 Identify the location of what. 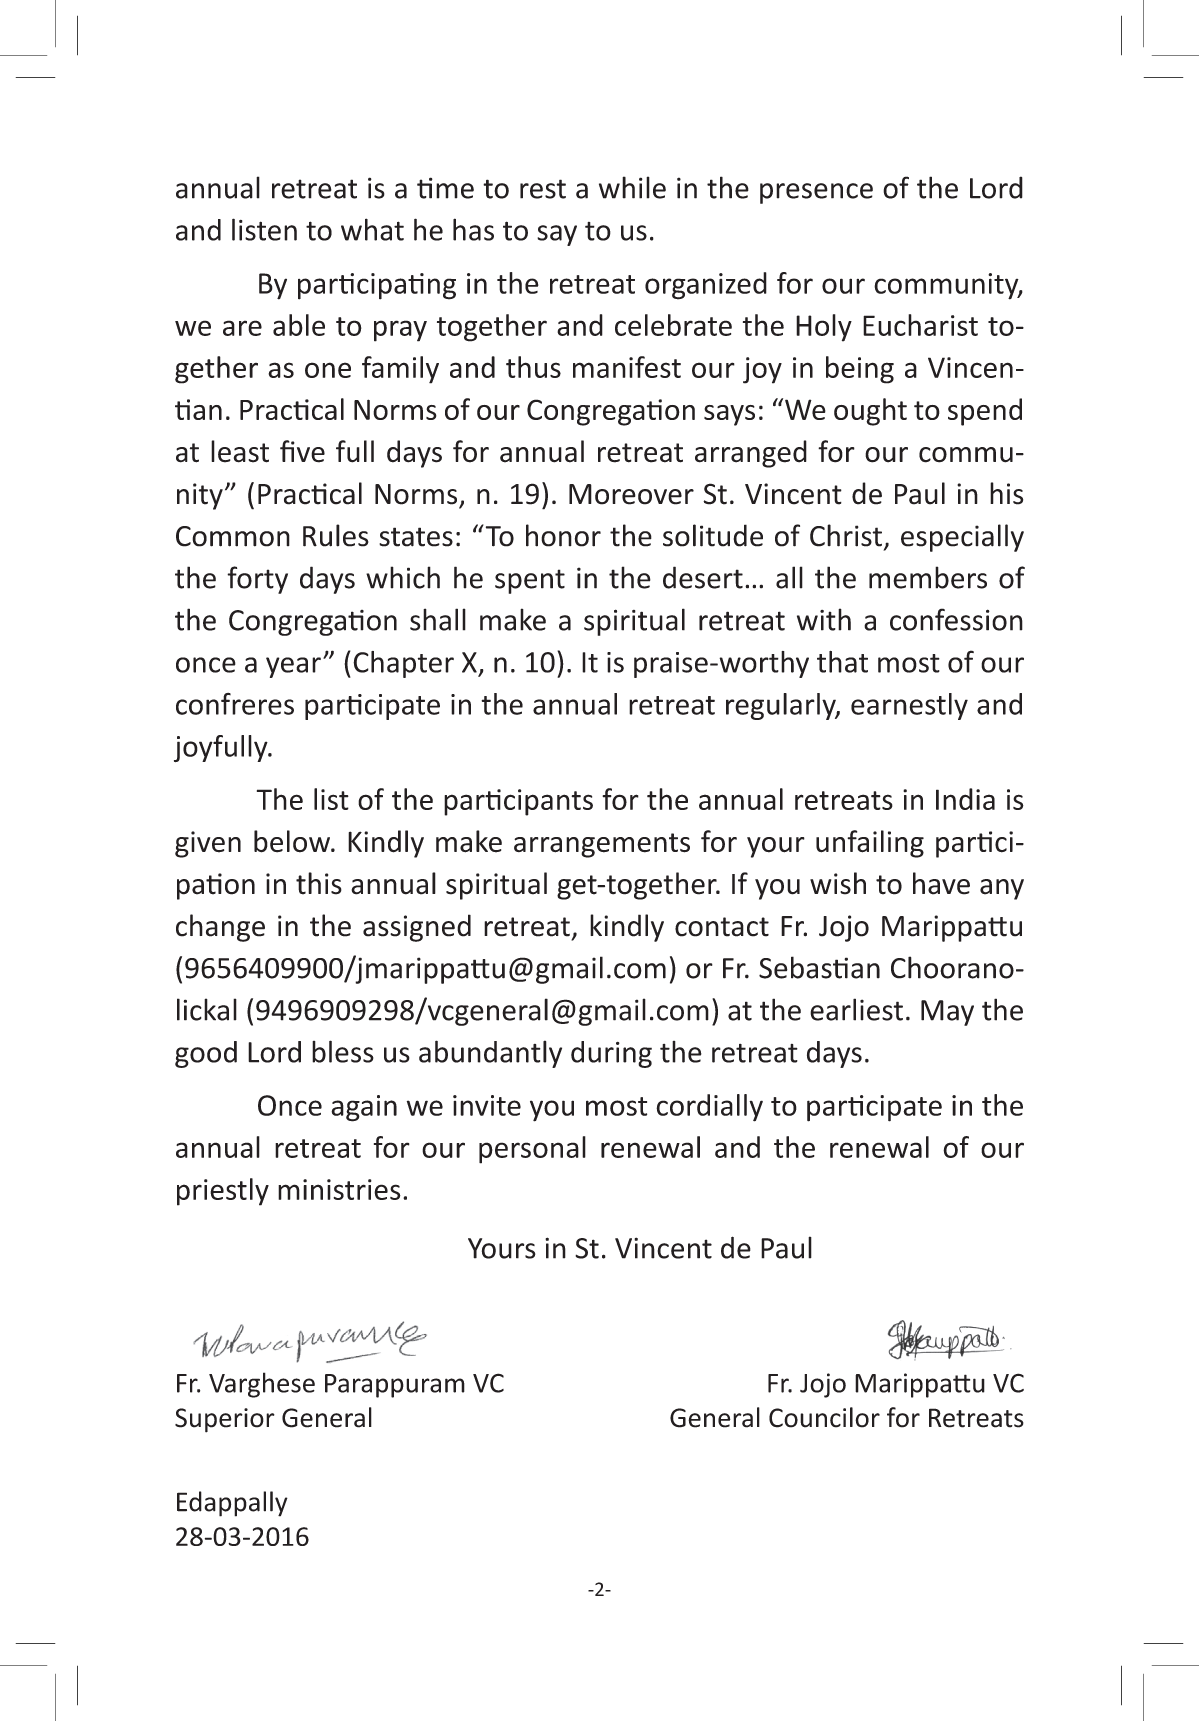
(372, 229).
